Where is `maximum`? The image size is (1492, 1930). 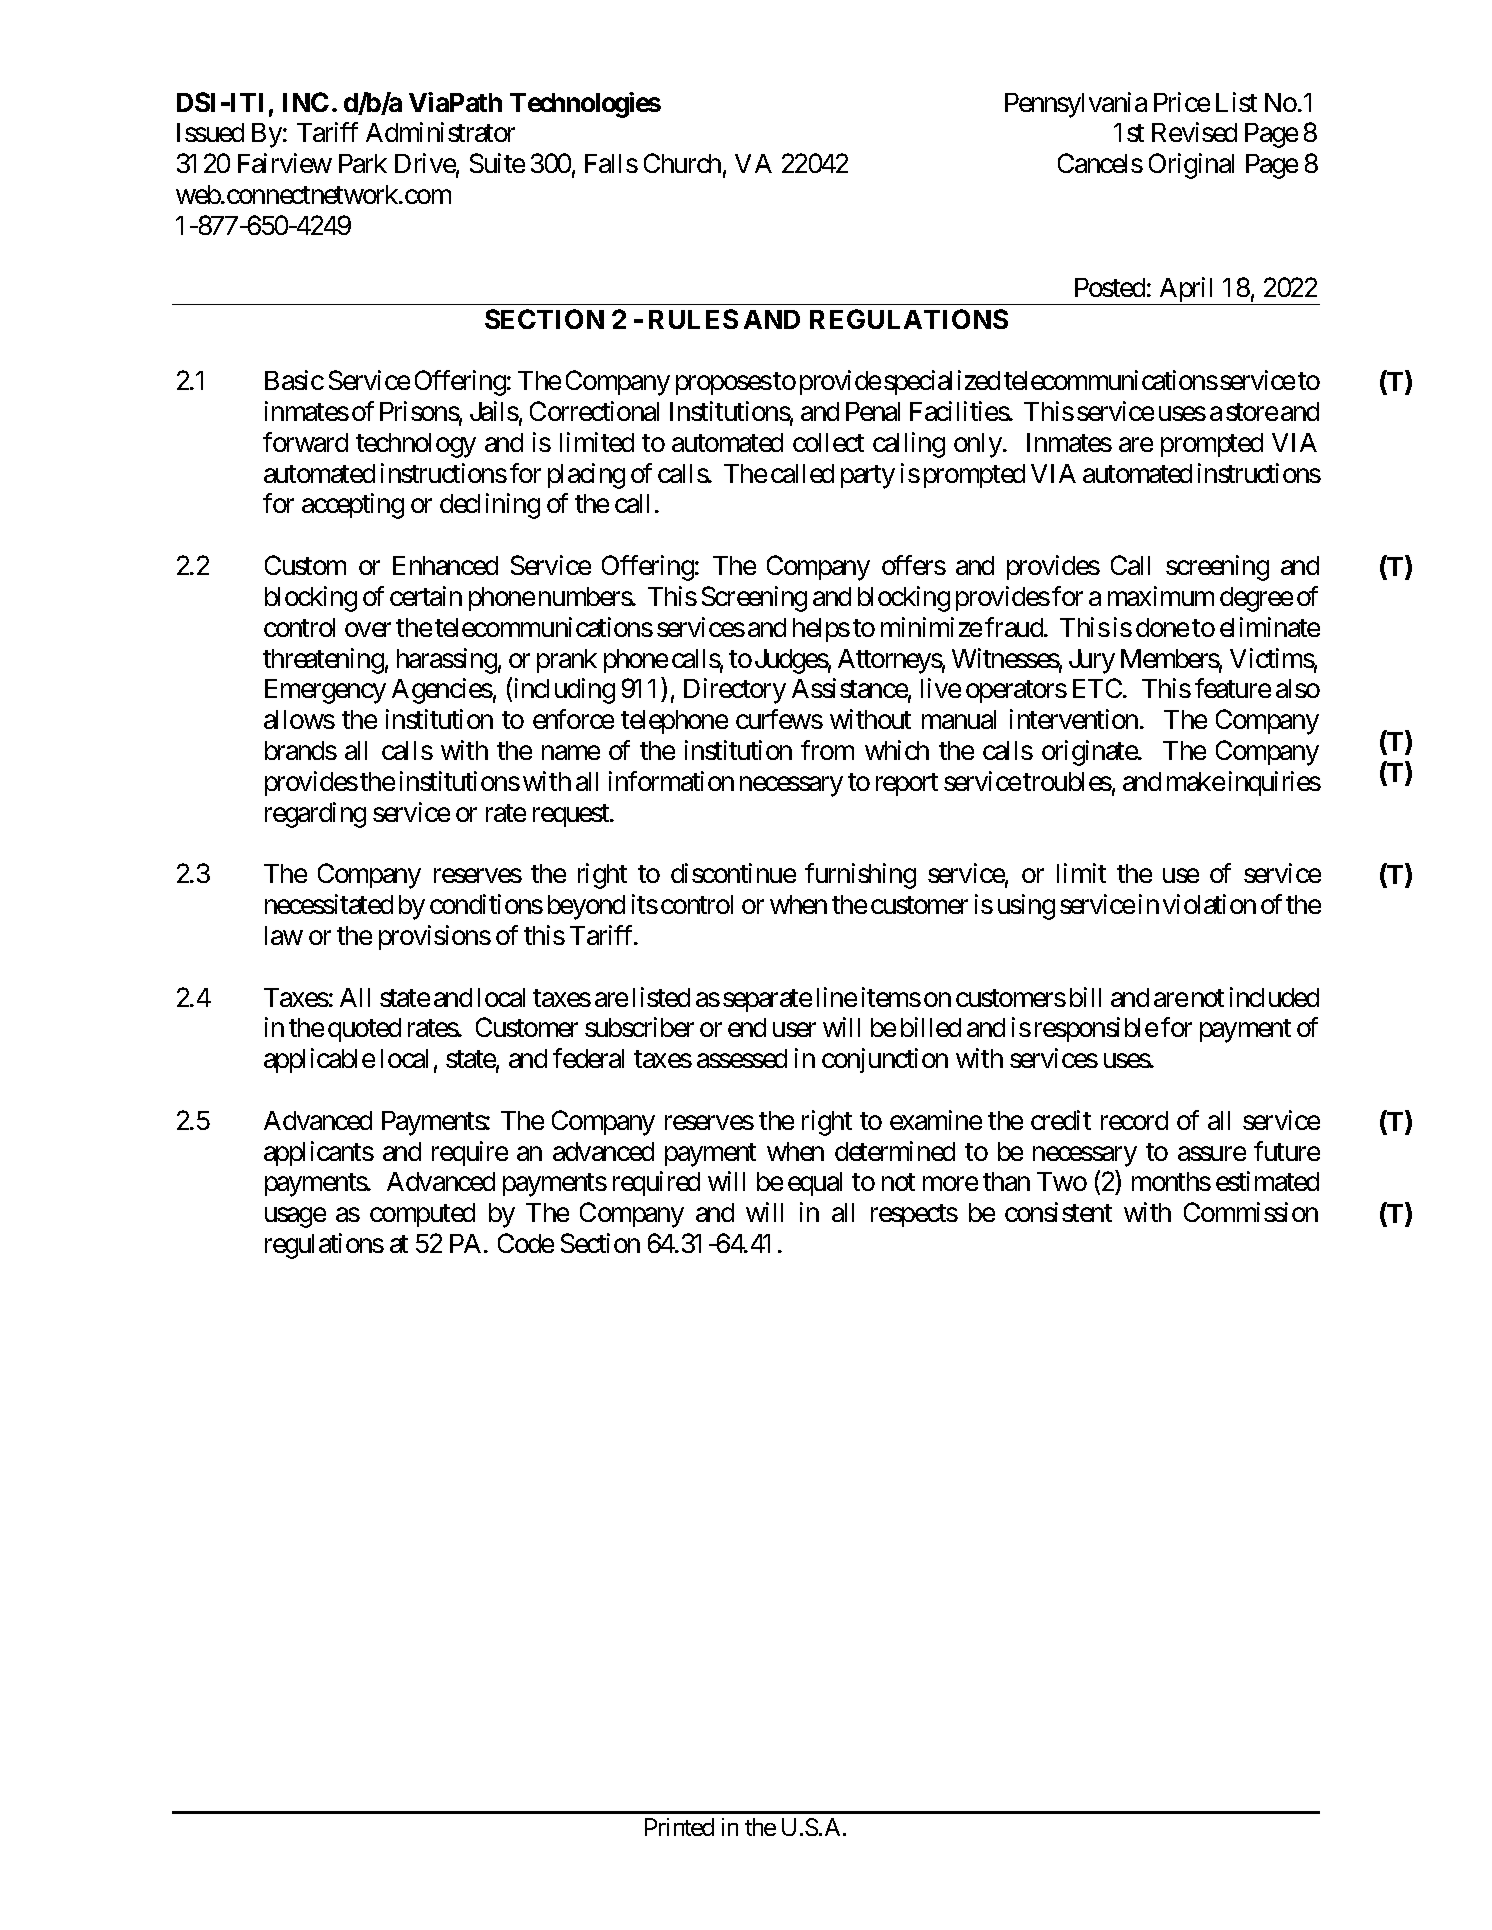
maximum is located at coordinates (1161, 596).
